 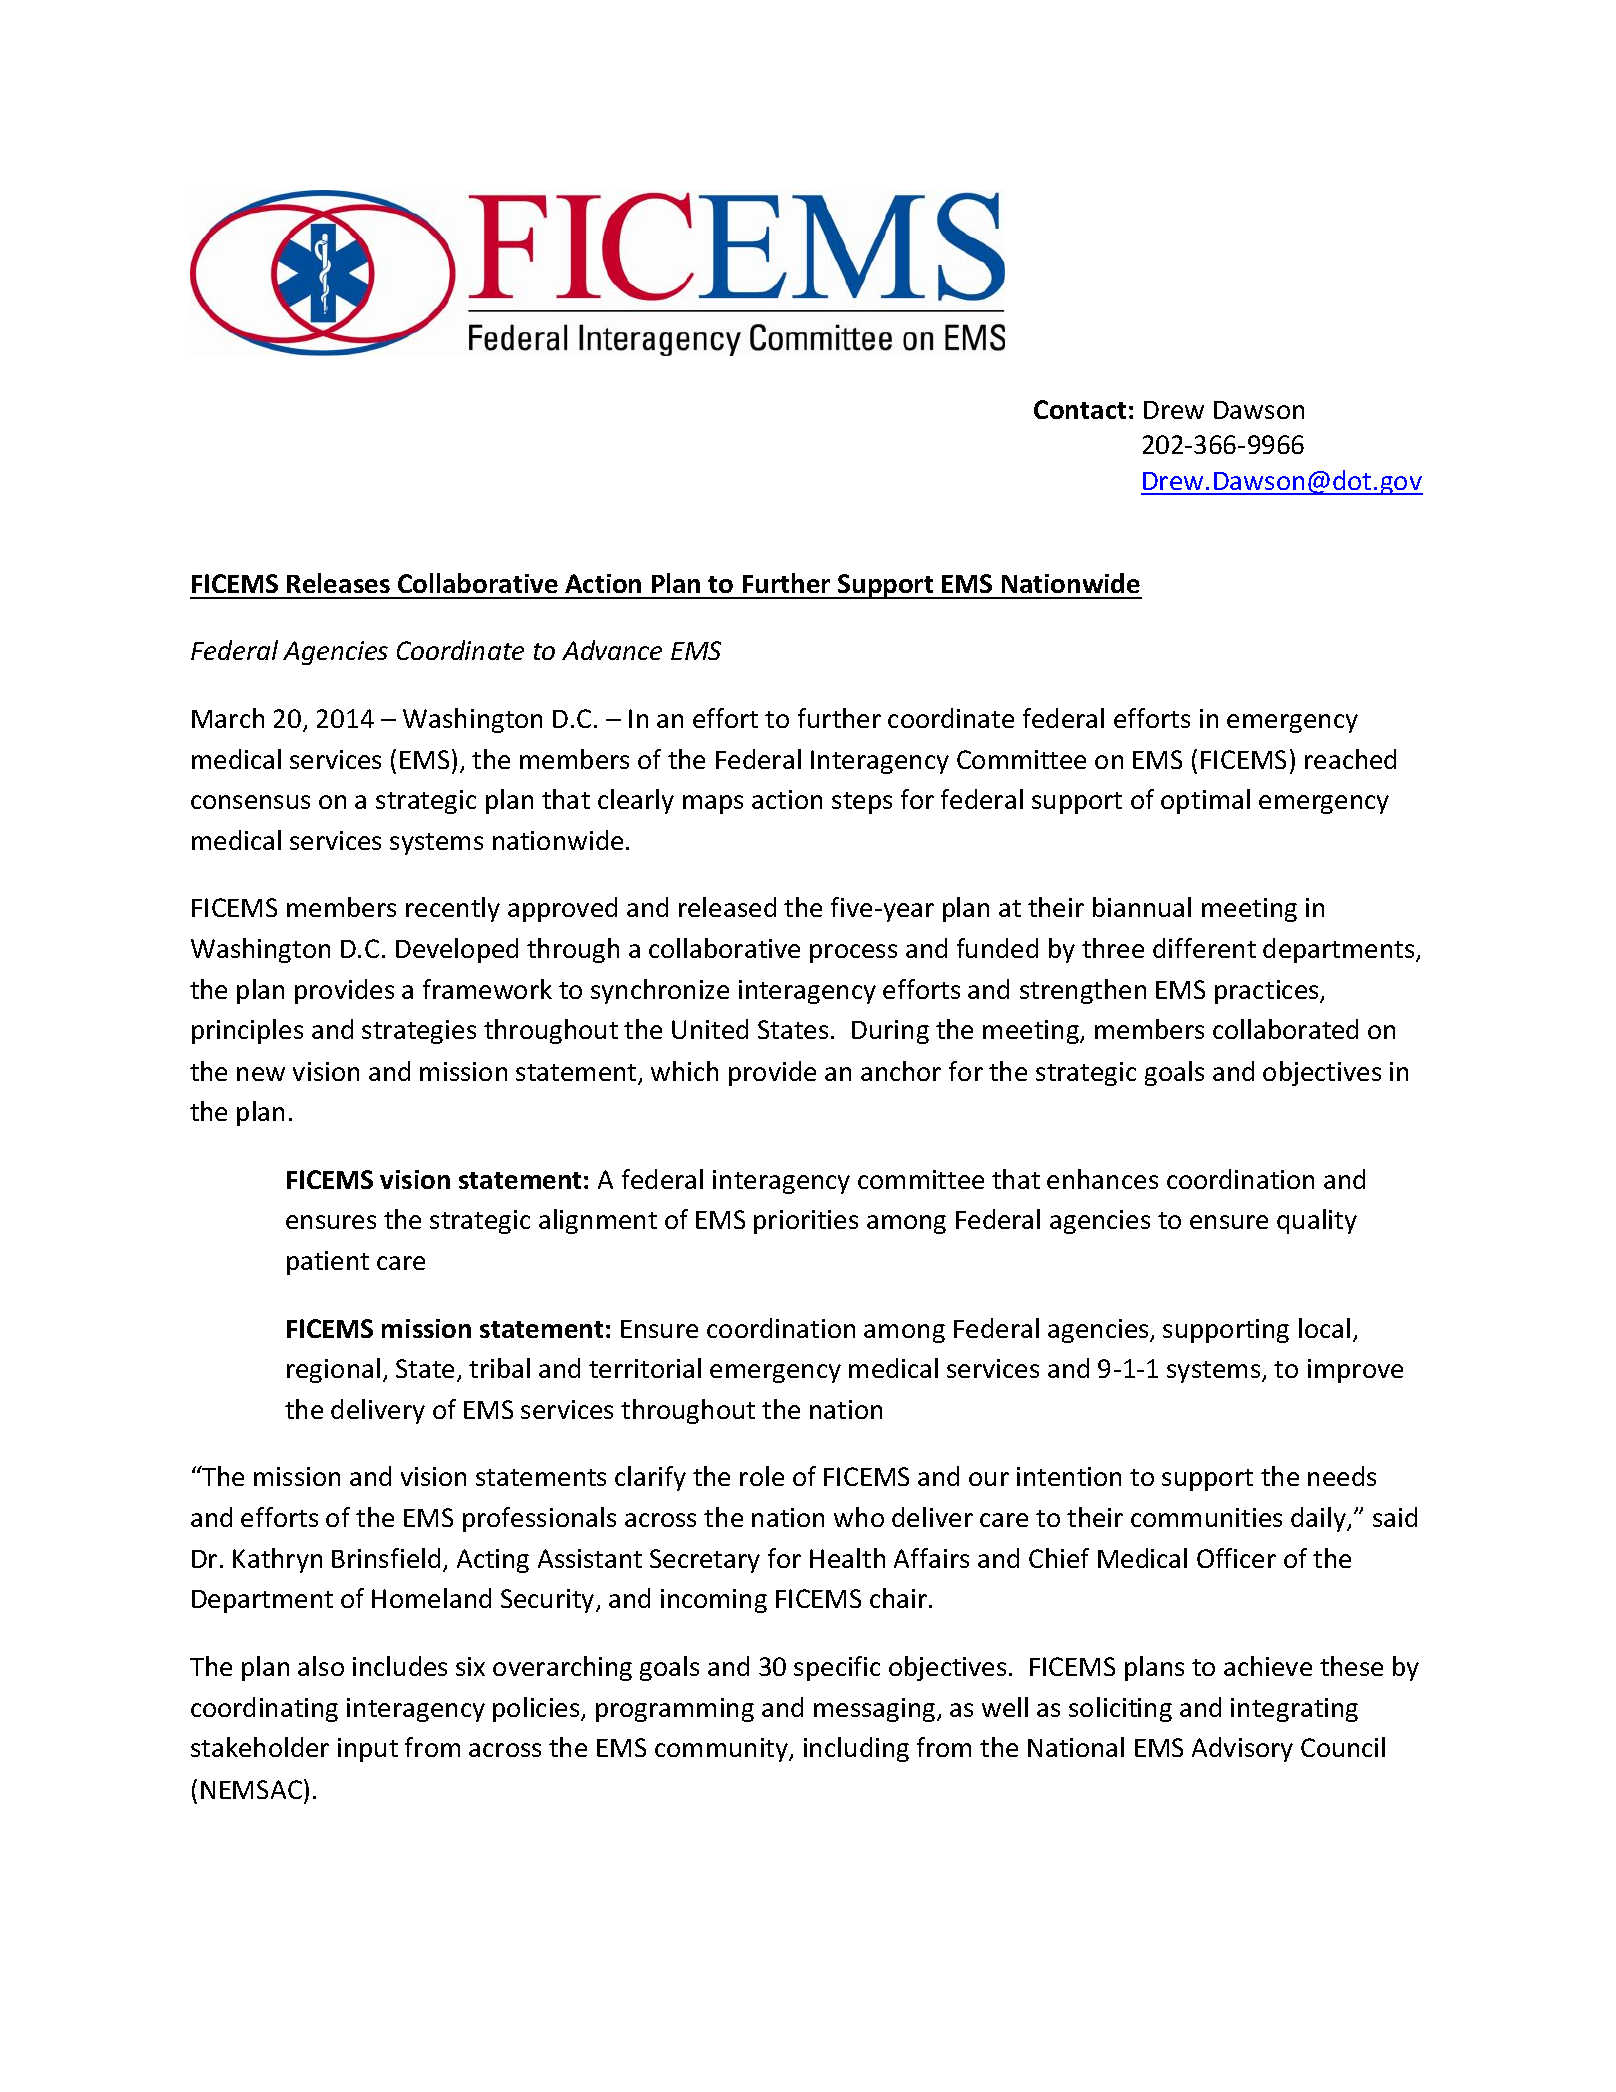 What do you see at coordinates (1294, 1710) in the image?
I see `integrating` at bounding box center [1294, 1710].
